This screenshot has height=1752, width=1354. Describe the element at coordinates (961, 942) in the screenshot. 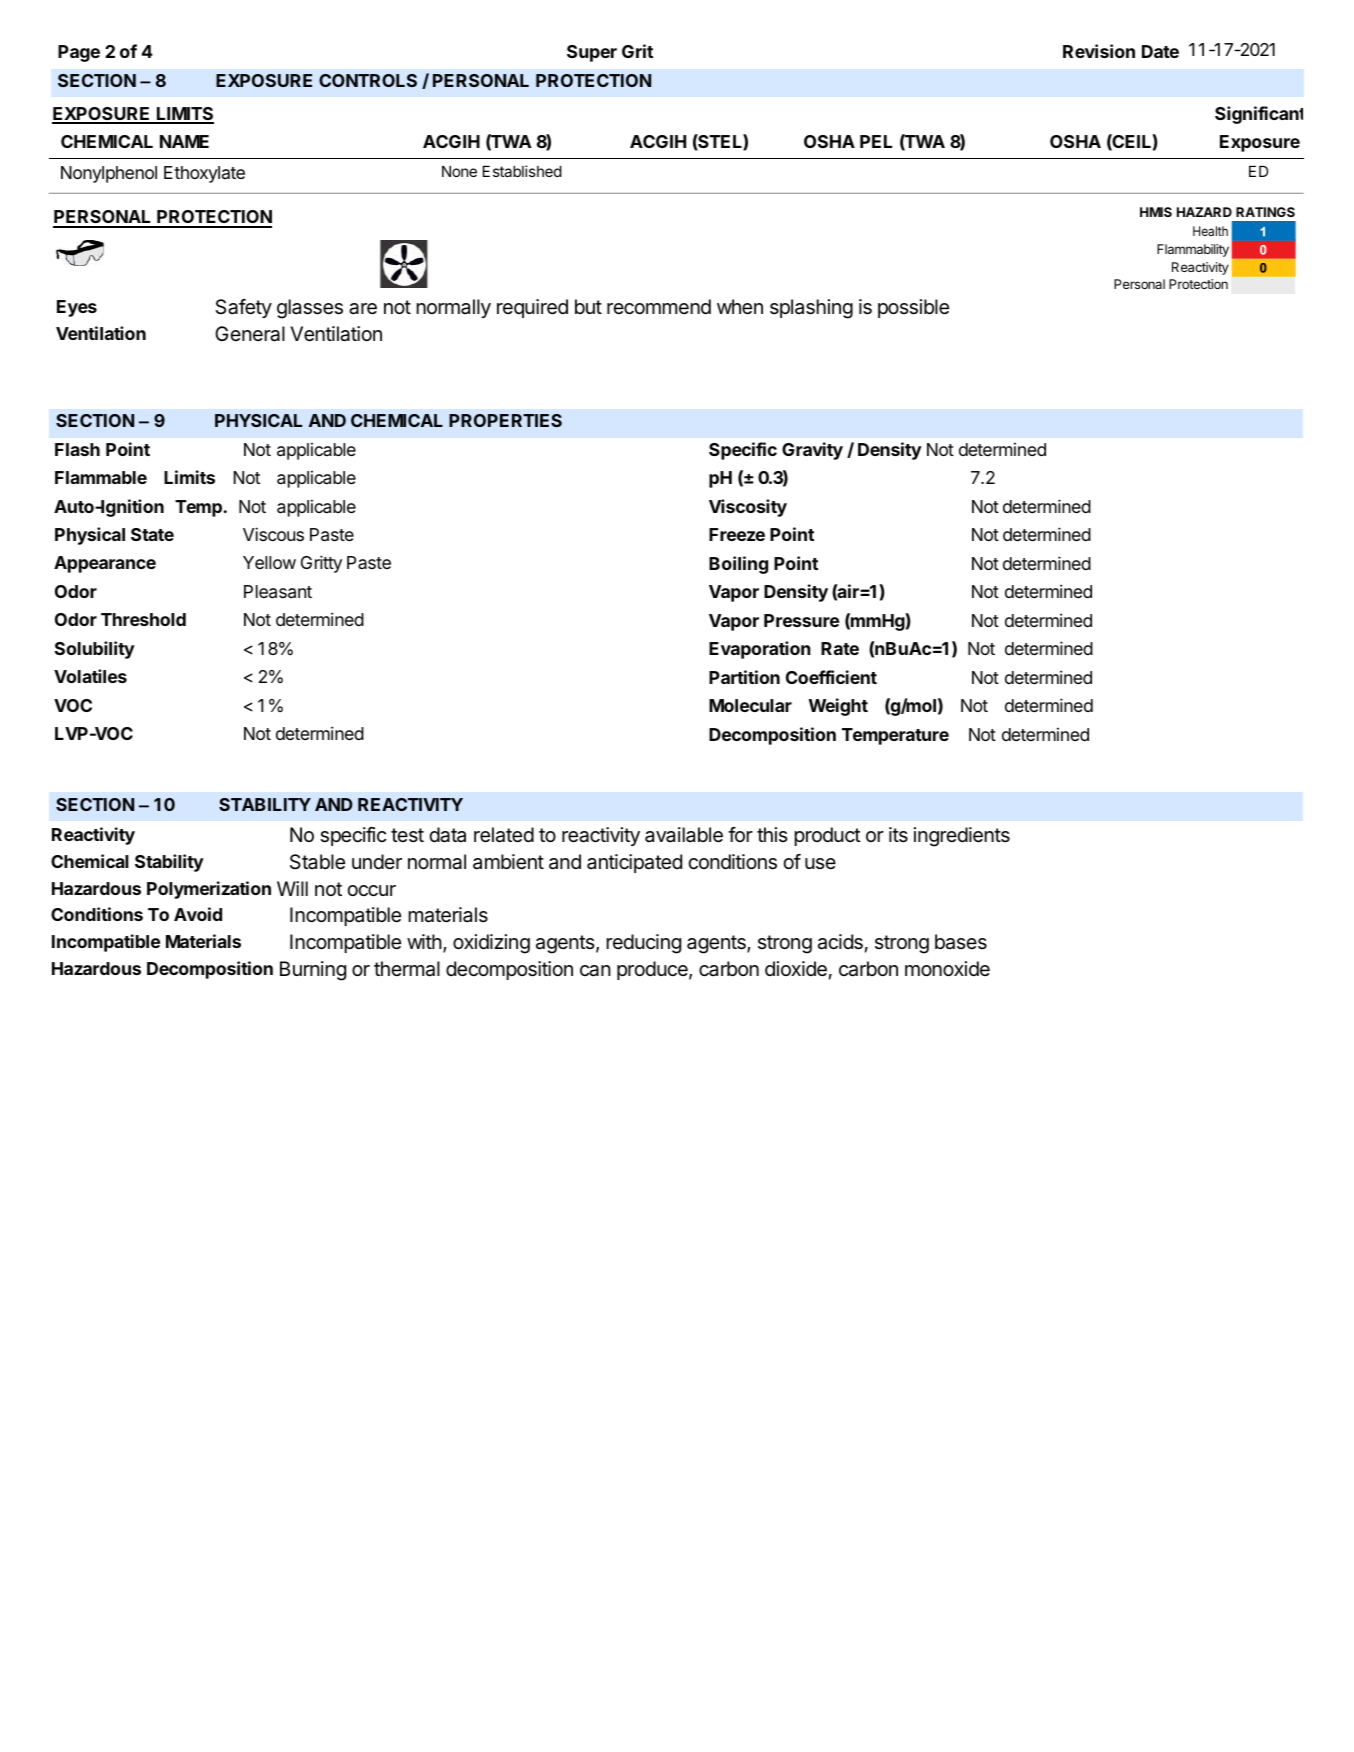

I see `bases` at that location.
